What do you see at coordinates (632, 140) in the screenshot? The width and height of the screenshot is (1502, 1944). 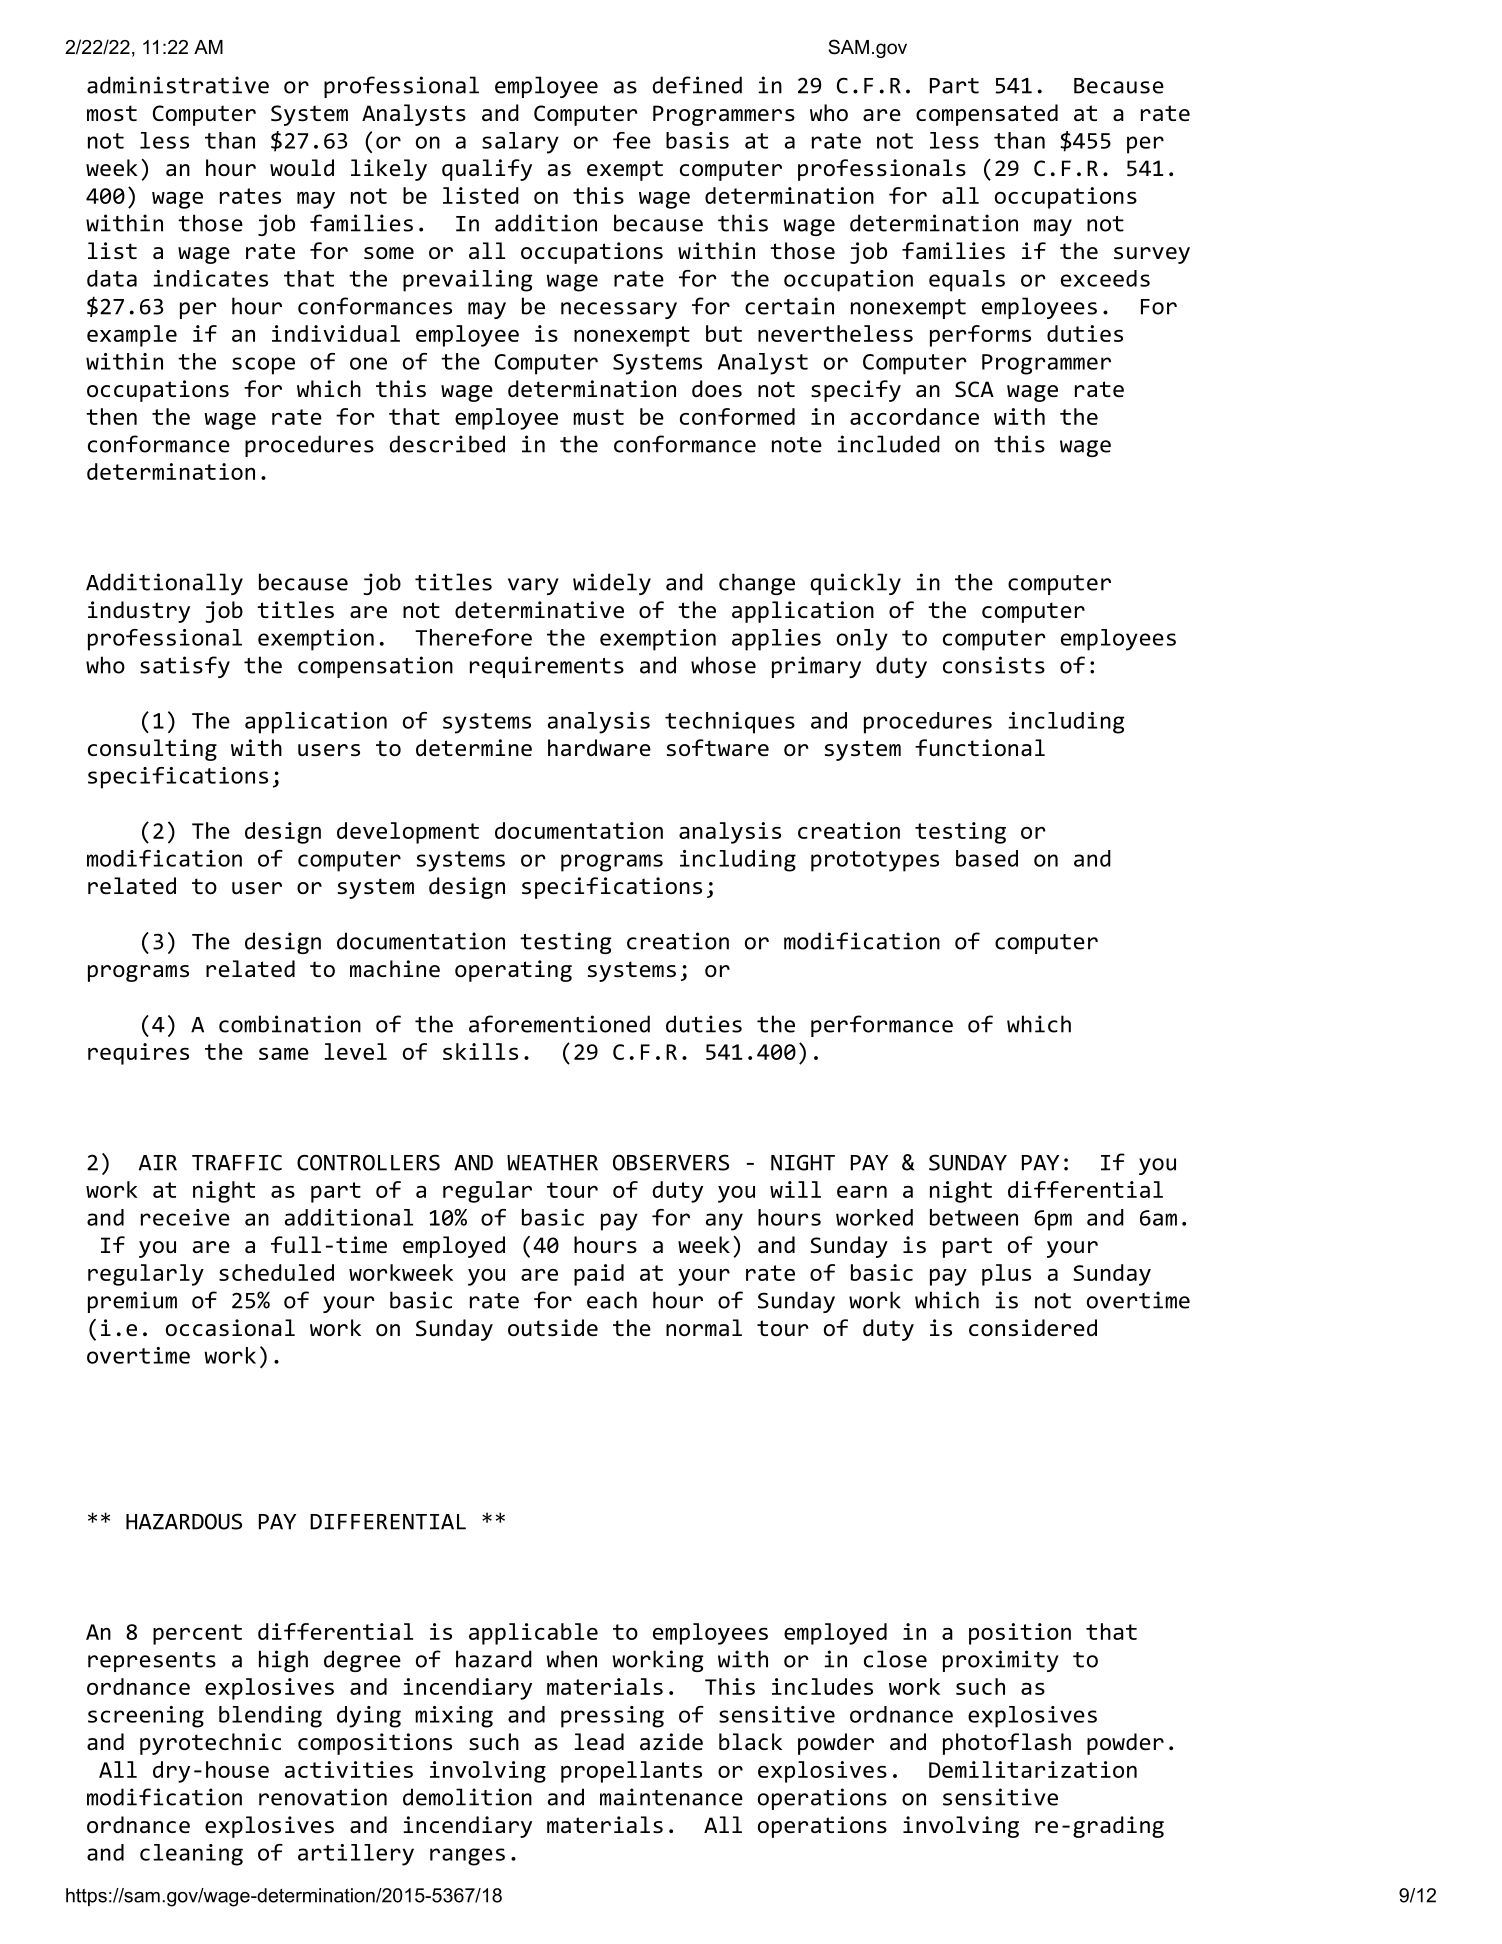 I see `fee` at bounding box center [632, 140].
